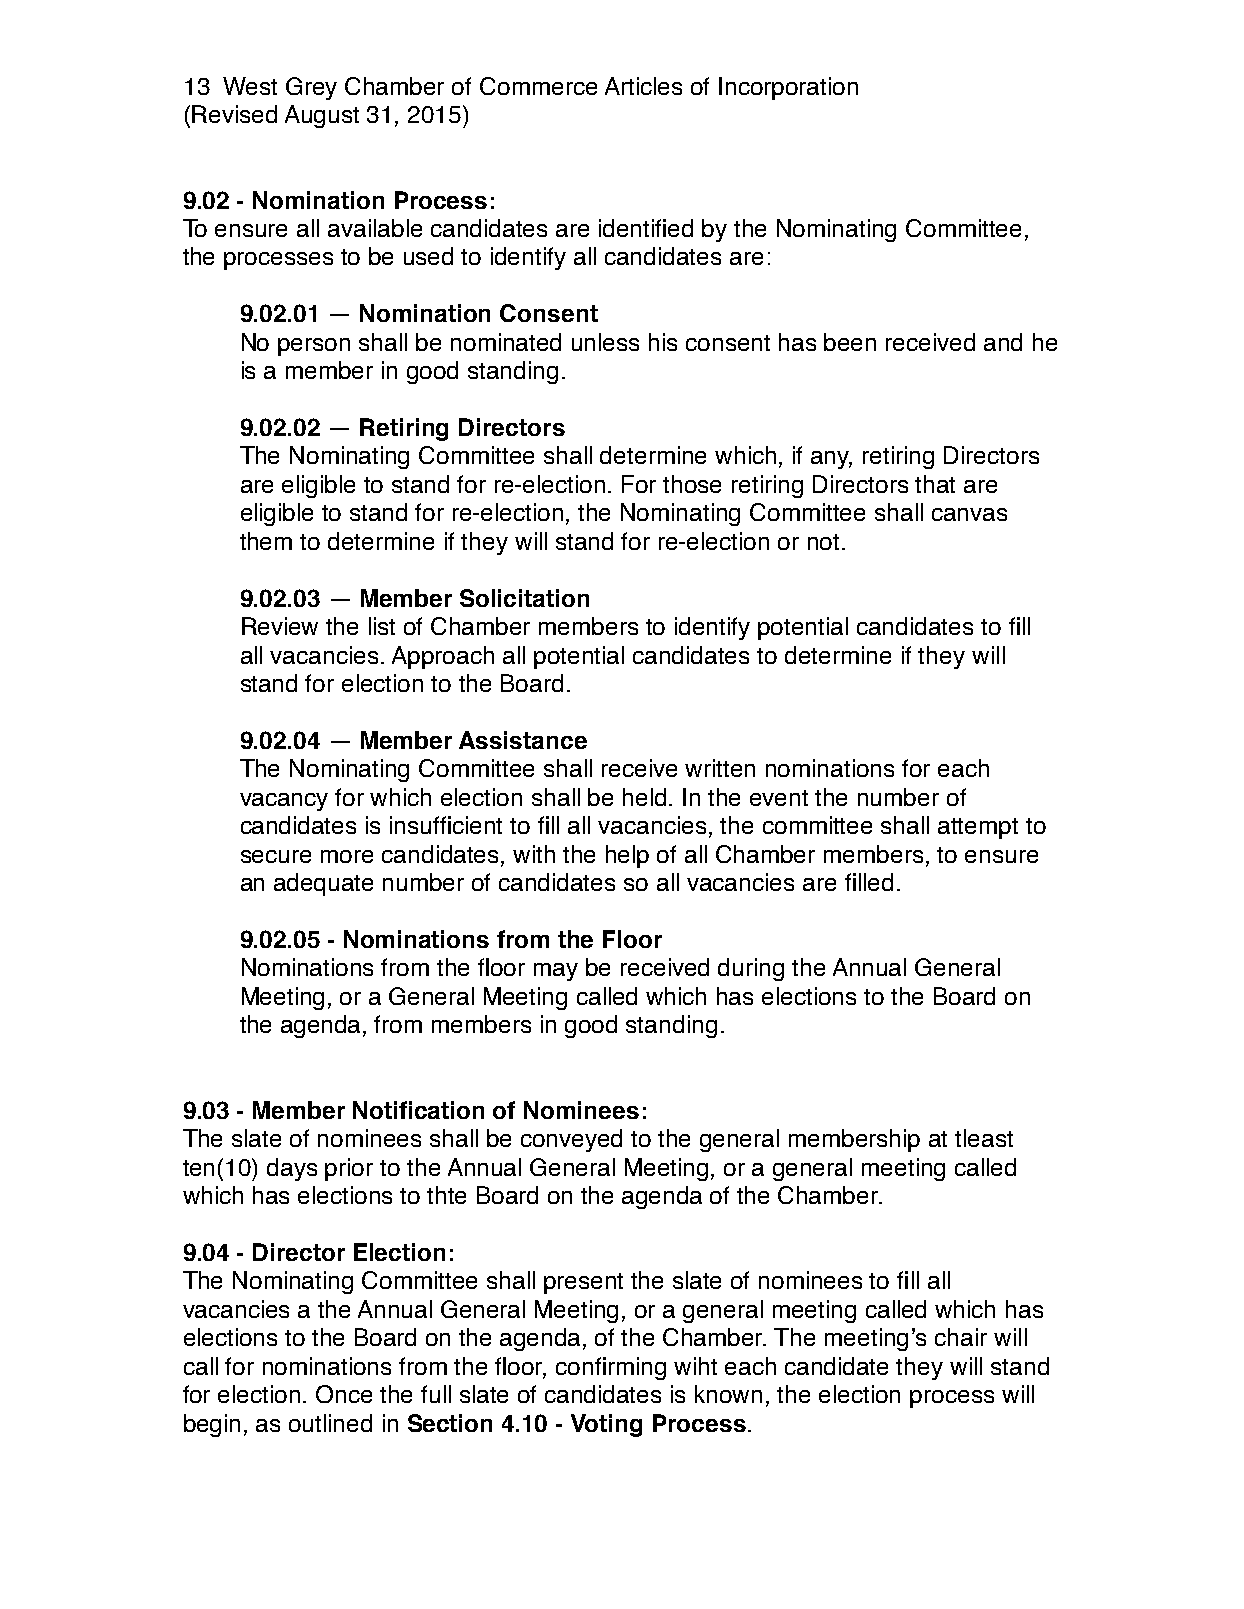  I want to click on Incorporation, so click(788, 88).
